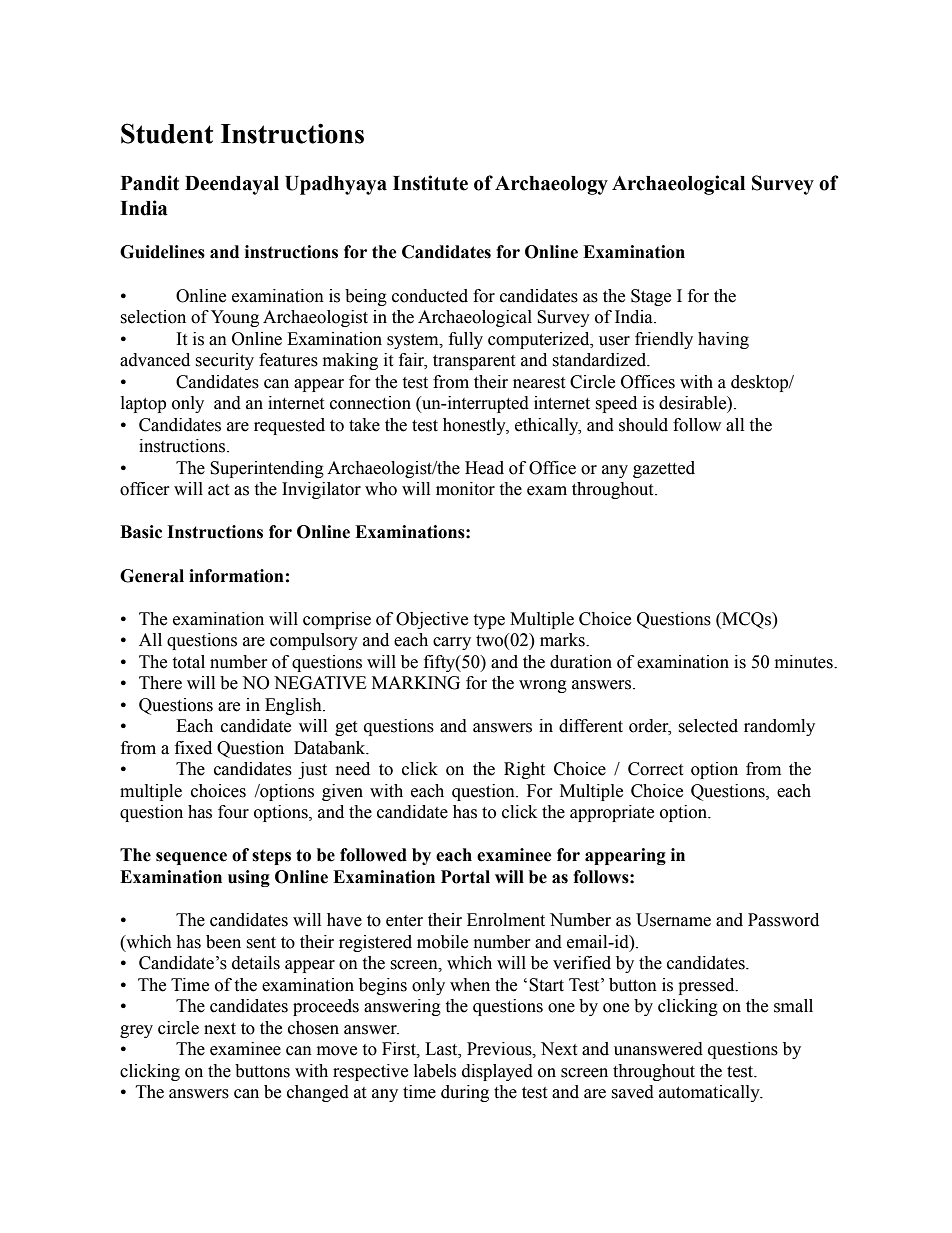  Describe the element at coordinates (136, 1031) in the screenshot. I see `grey` at that location.
